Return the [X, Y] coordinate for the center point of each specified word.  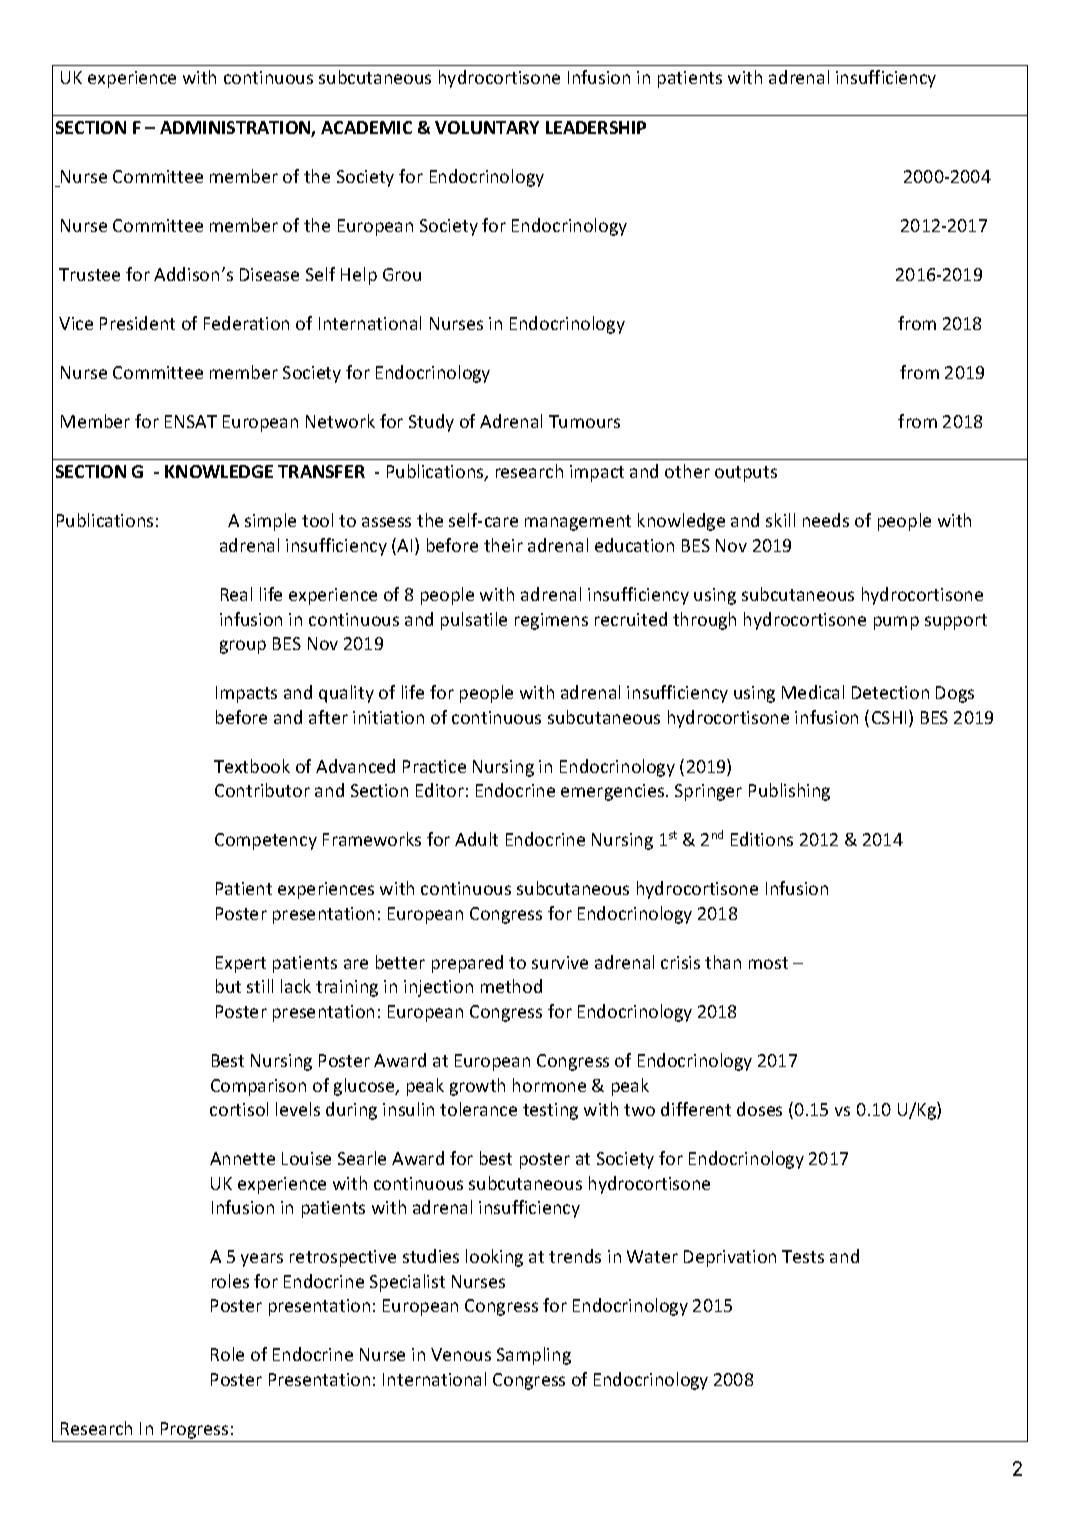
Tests [803, 1256]
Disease [269, 274]
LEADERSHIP [596, 127]
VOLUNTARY [487, 127]
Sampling [534, 1356]
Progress [194, 1430]
